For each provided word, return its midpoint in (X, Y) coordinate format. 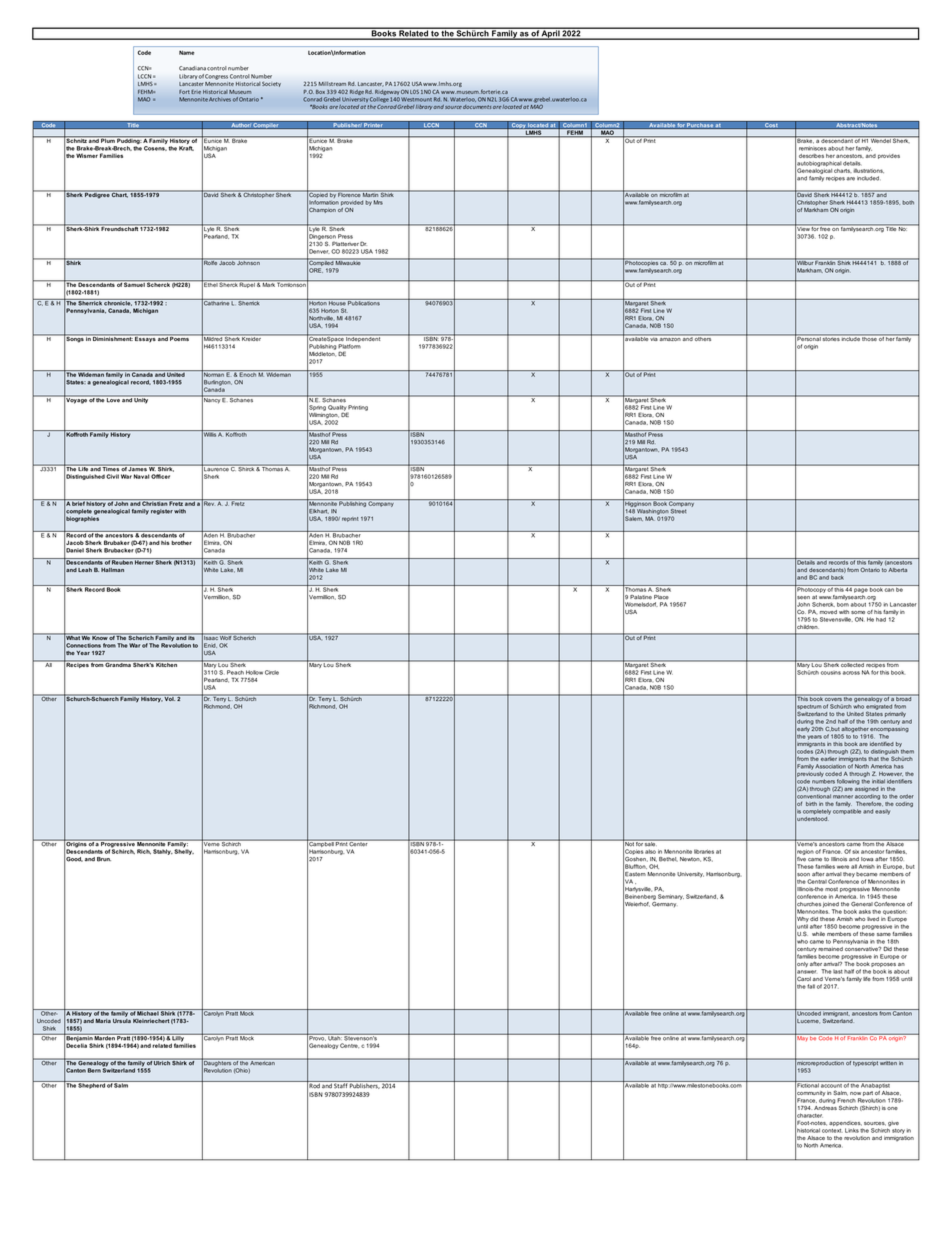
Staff (340, 1084)
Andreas (825, 1106)
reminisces (813, 149)
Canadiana (192, 68)
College (379, 99)
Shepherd (92, 1085)
